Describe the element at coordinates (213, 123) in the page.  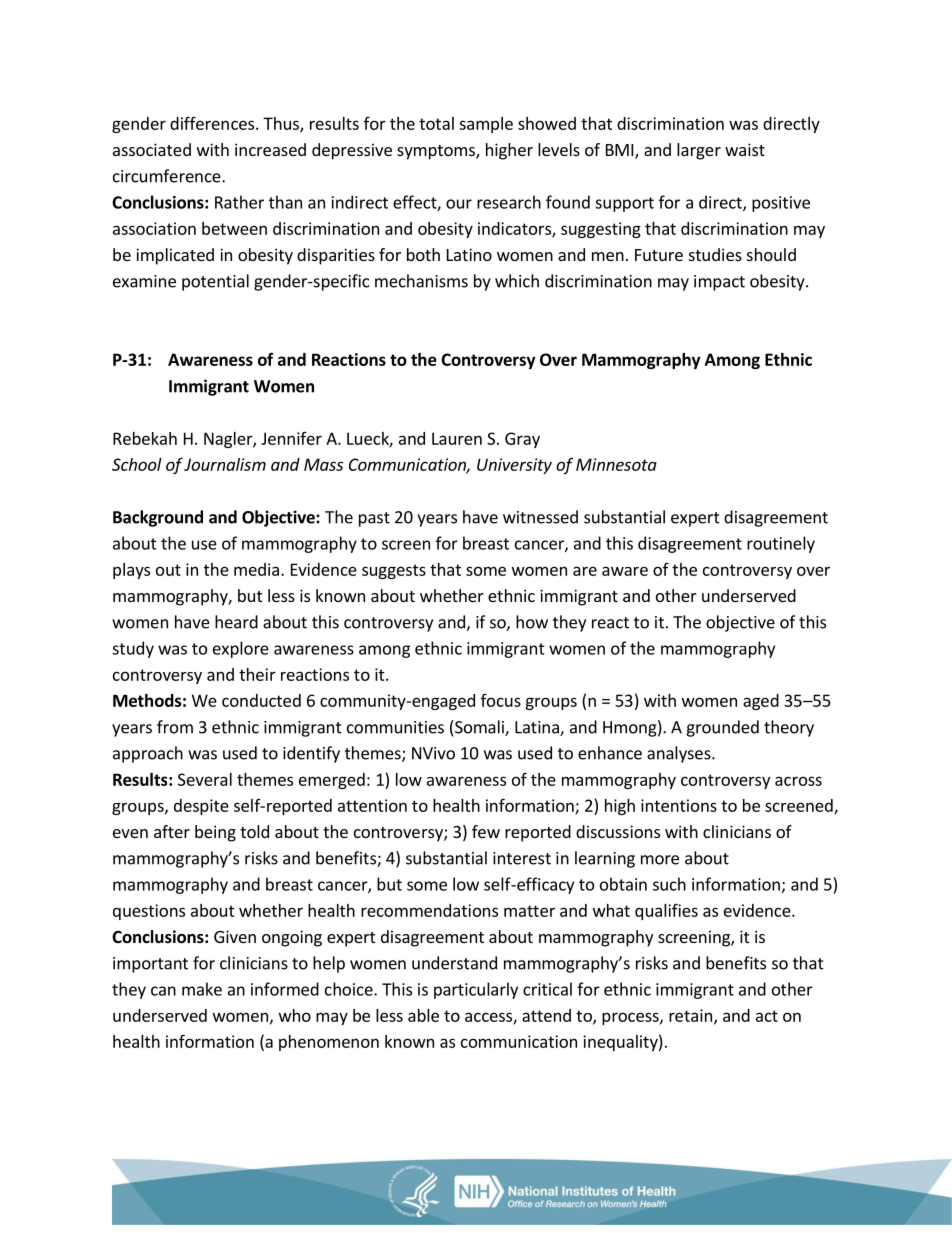
I see `differences` at that location.
